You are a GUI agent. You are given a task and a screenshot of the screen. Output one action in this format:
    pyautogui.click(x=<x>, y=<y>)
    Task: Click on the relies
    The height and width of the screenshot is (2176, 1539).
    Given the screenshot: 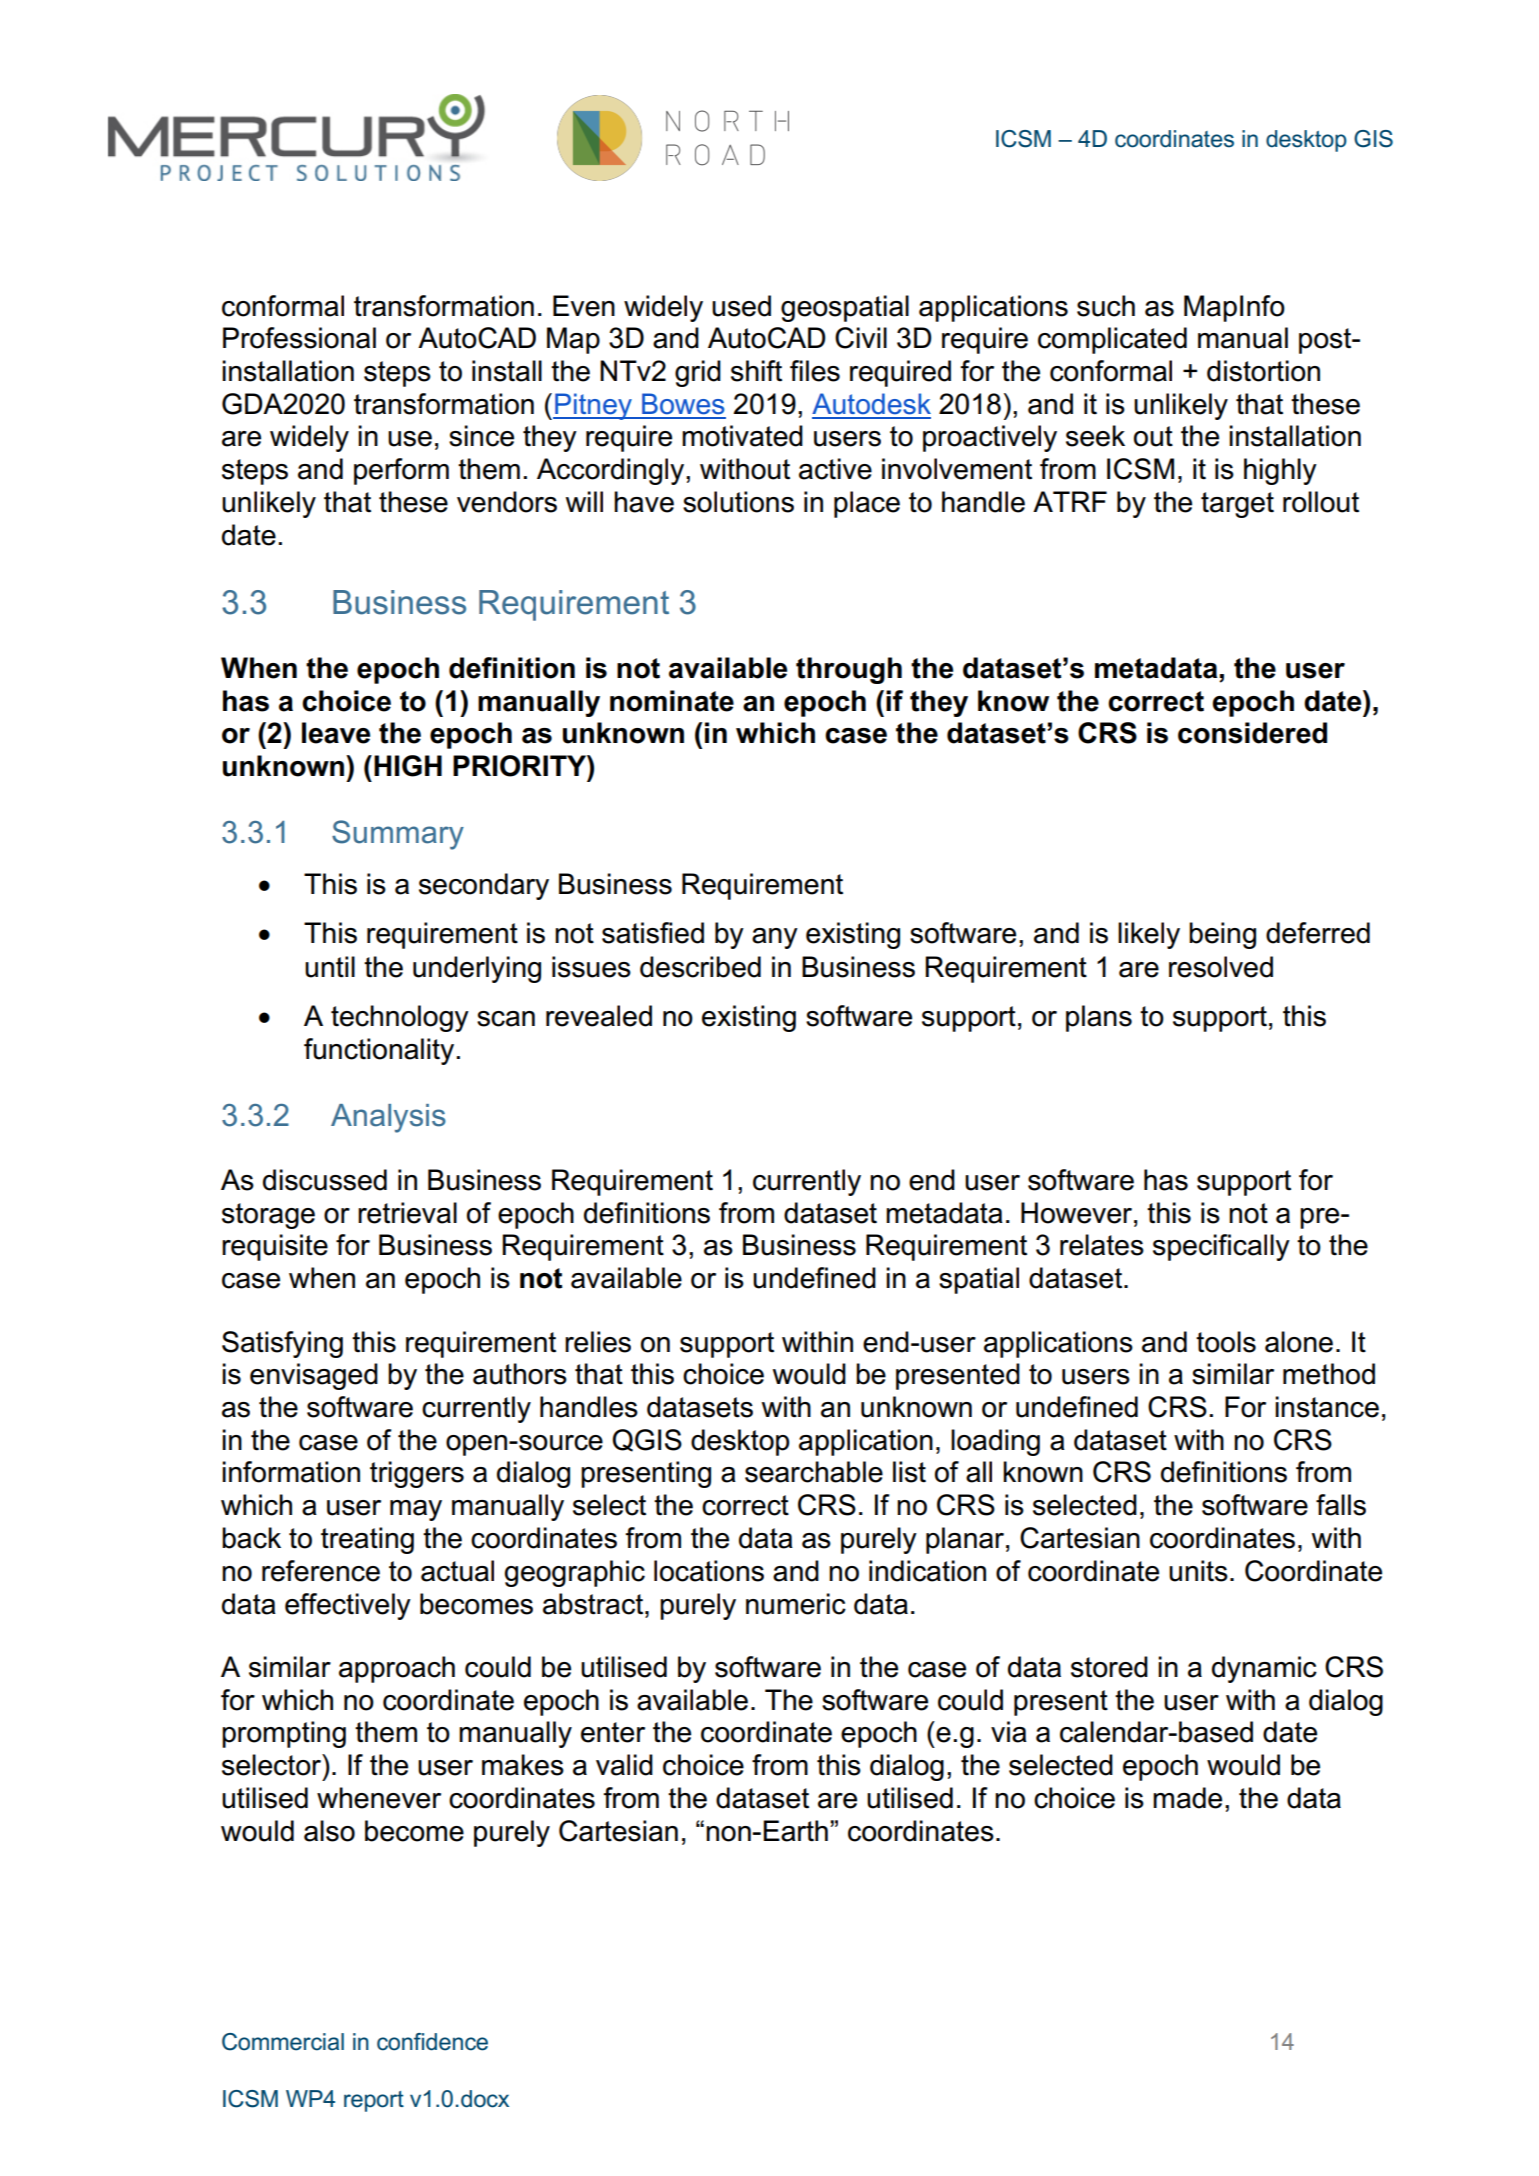 What is the action you would take?
    pyautogui.click(x=598, y=1342)
